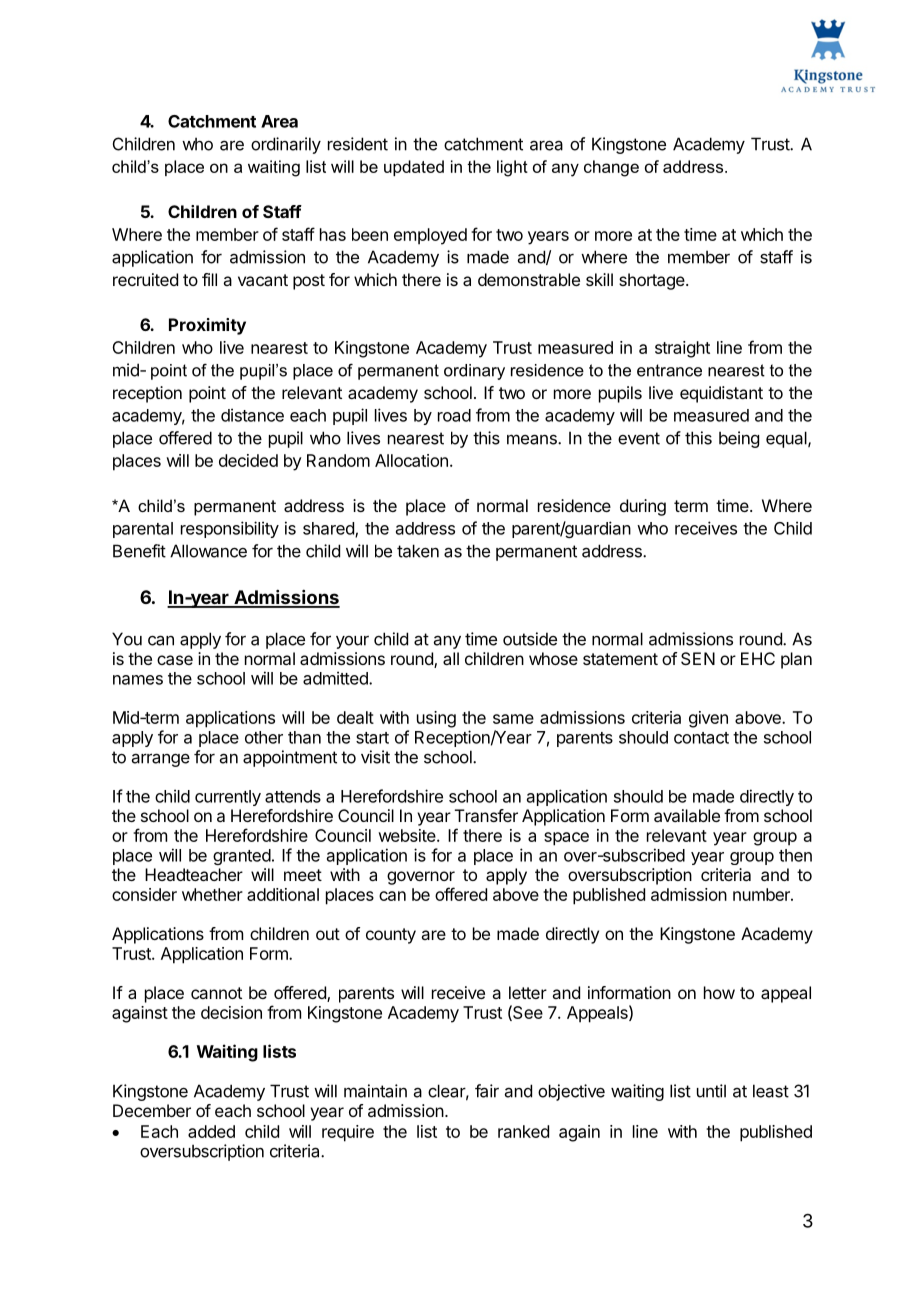 Image resolution: width=924 pixels, height=1308 pixels. I want to click on outside, so click(530, 639).
